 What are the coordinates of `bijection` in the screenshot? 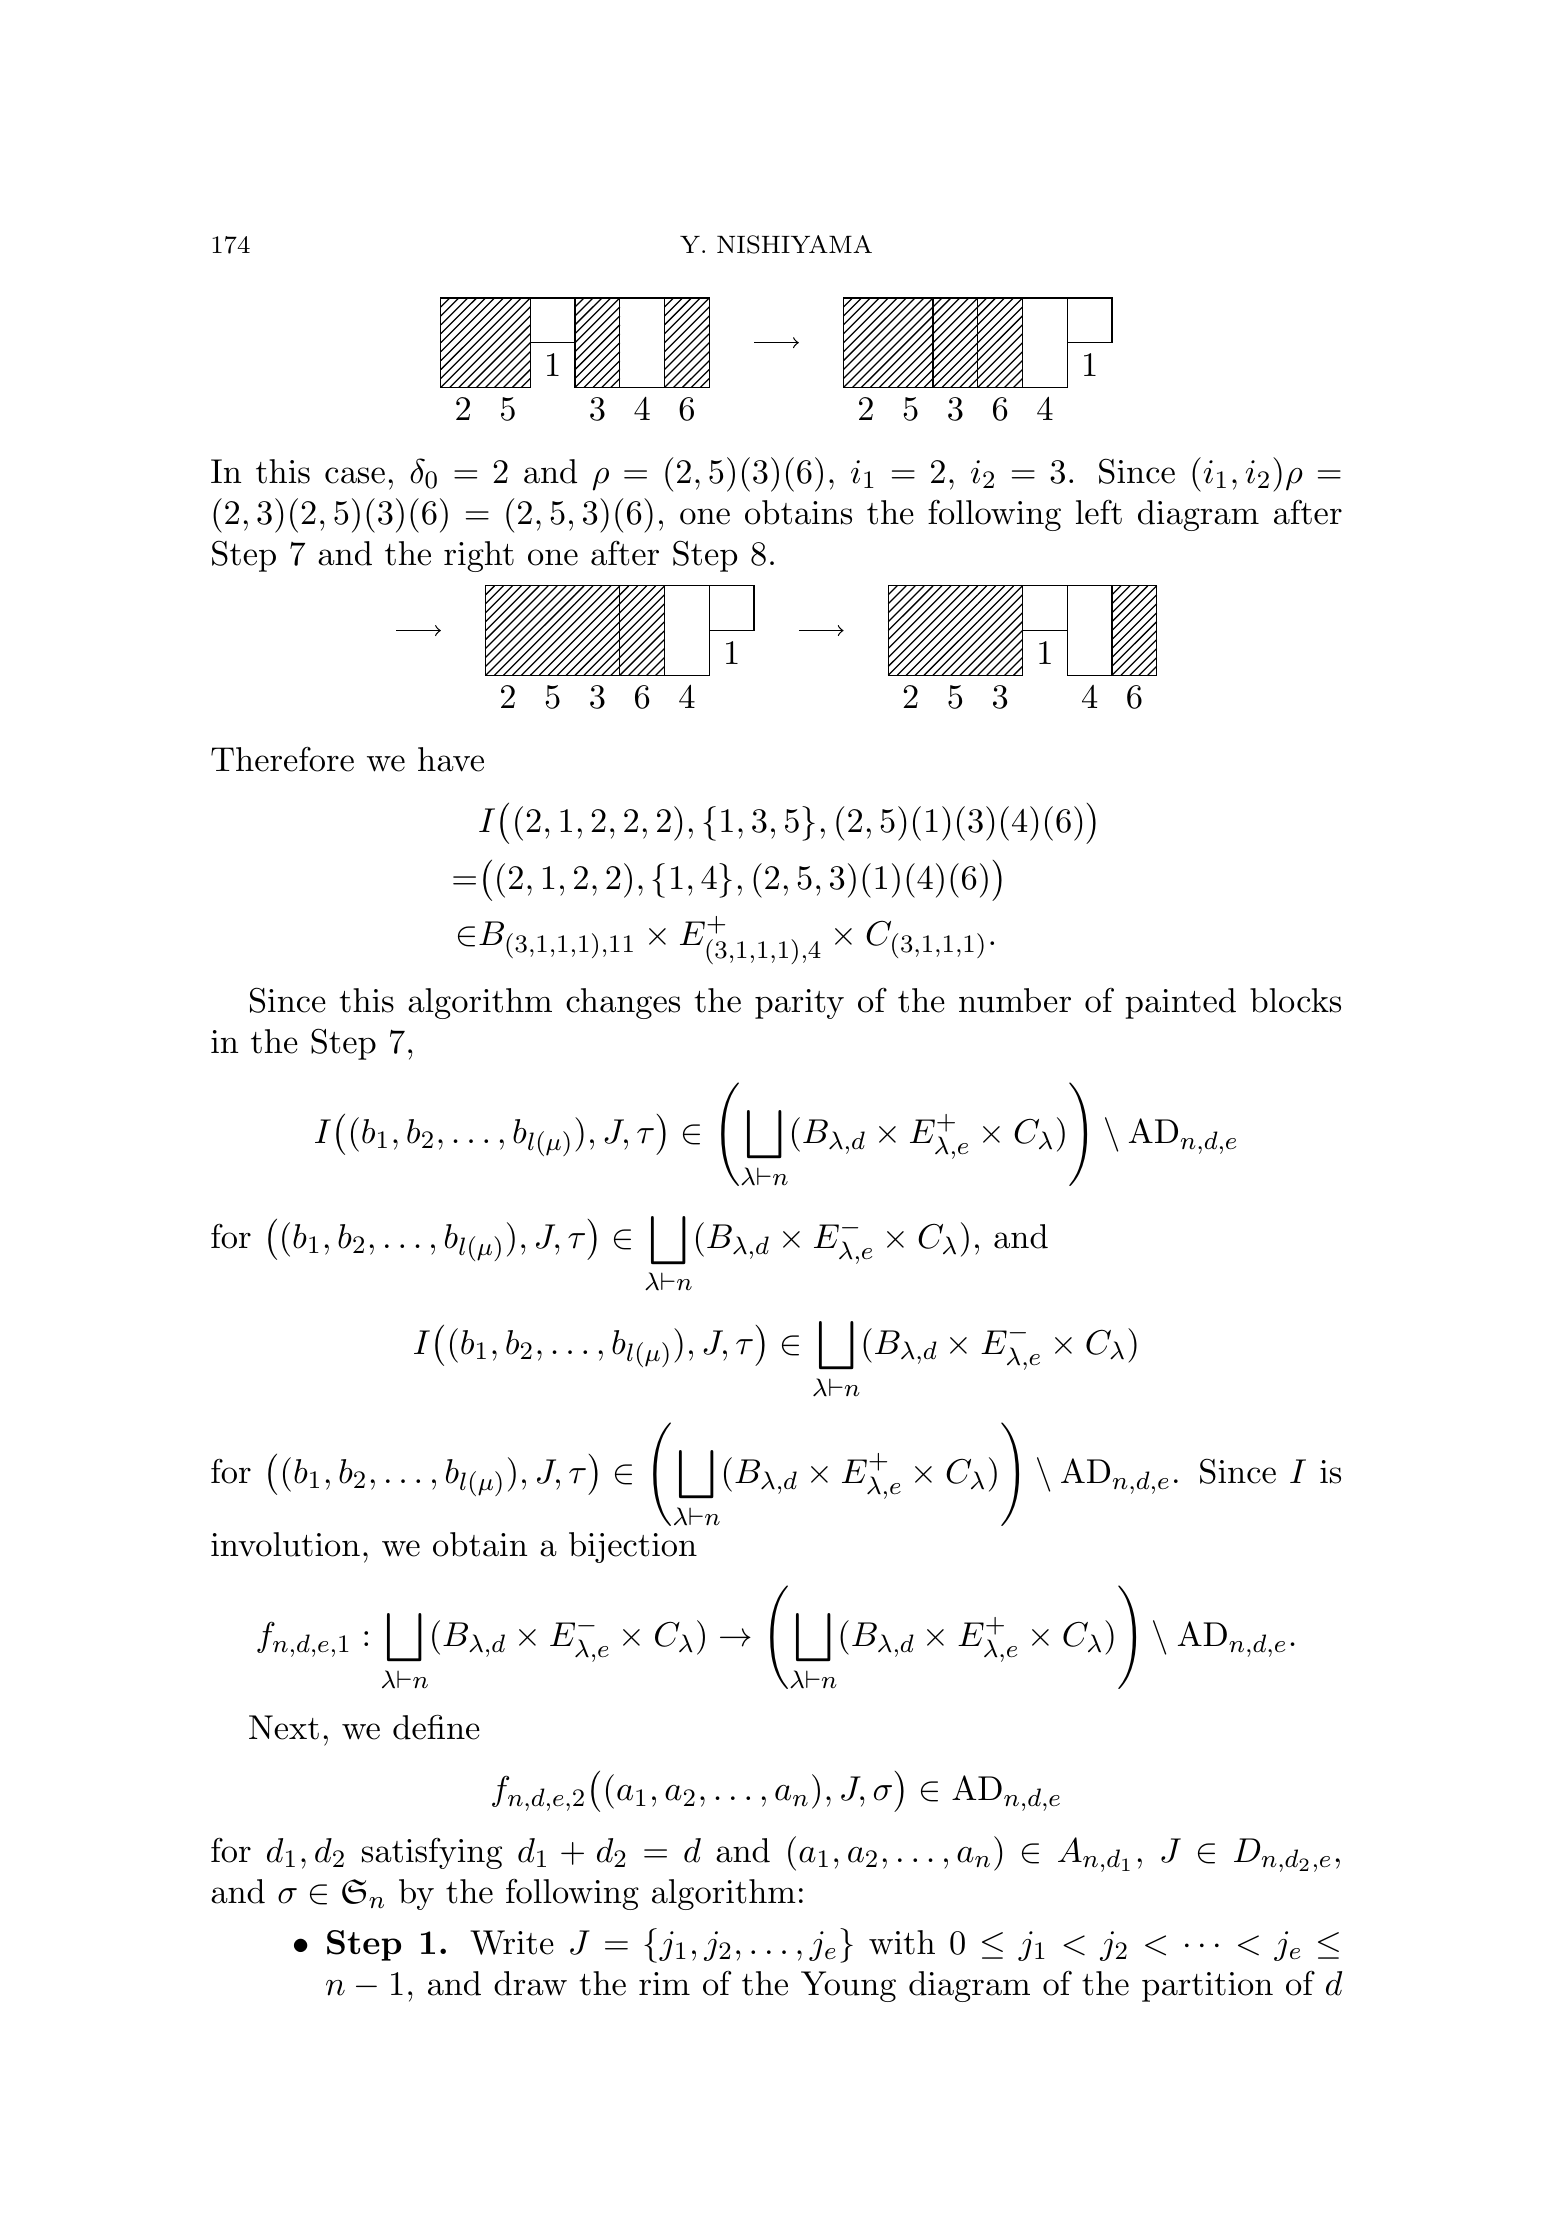 It's located at (633, 1547).
